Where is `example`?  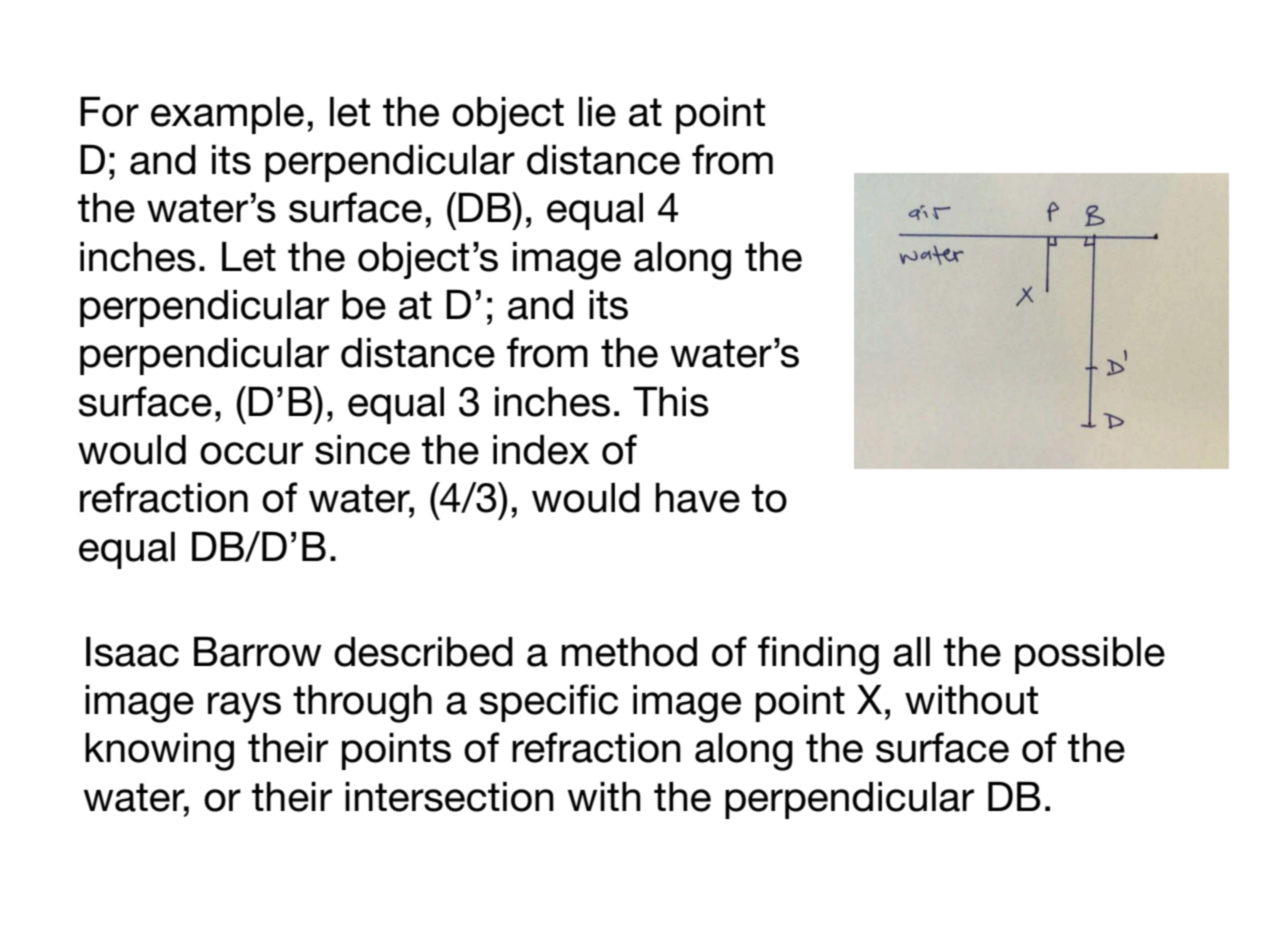 example is located at coordinates (227, 115).
